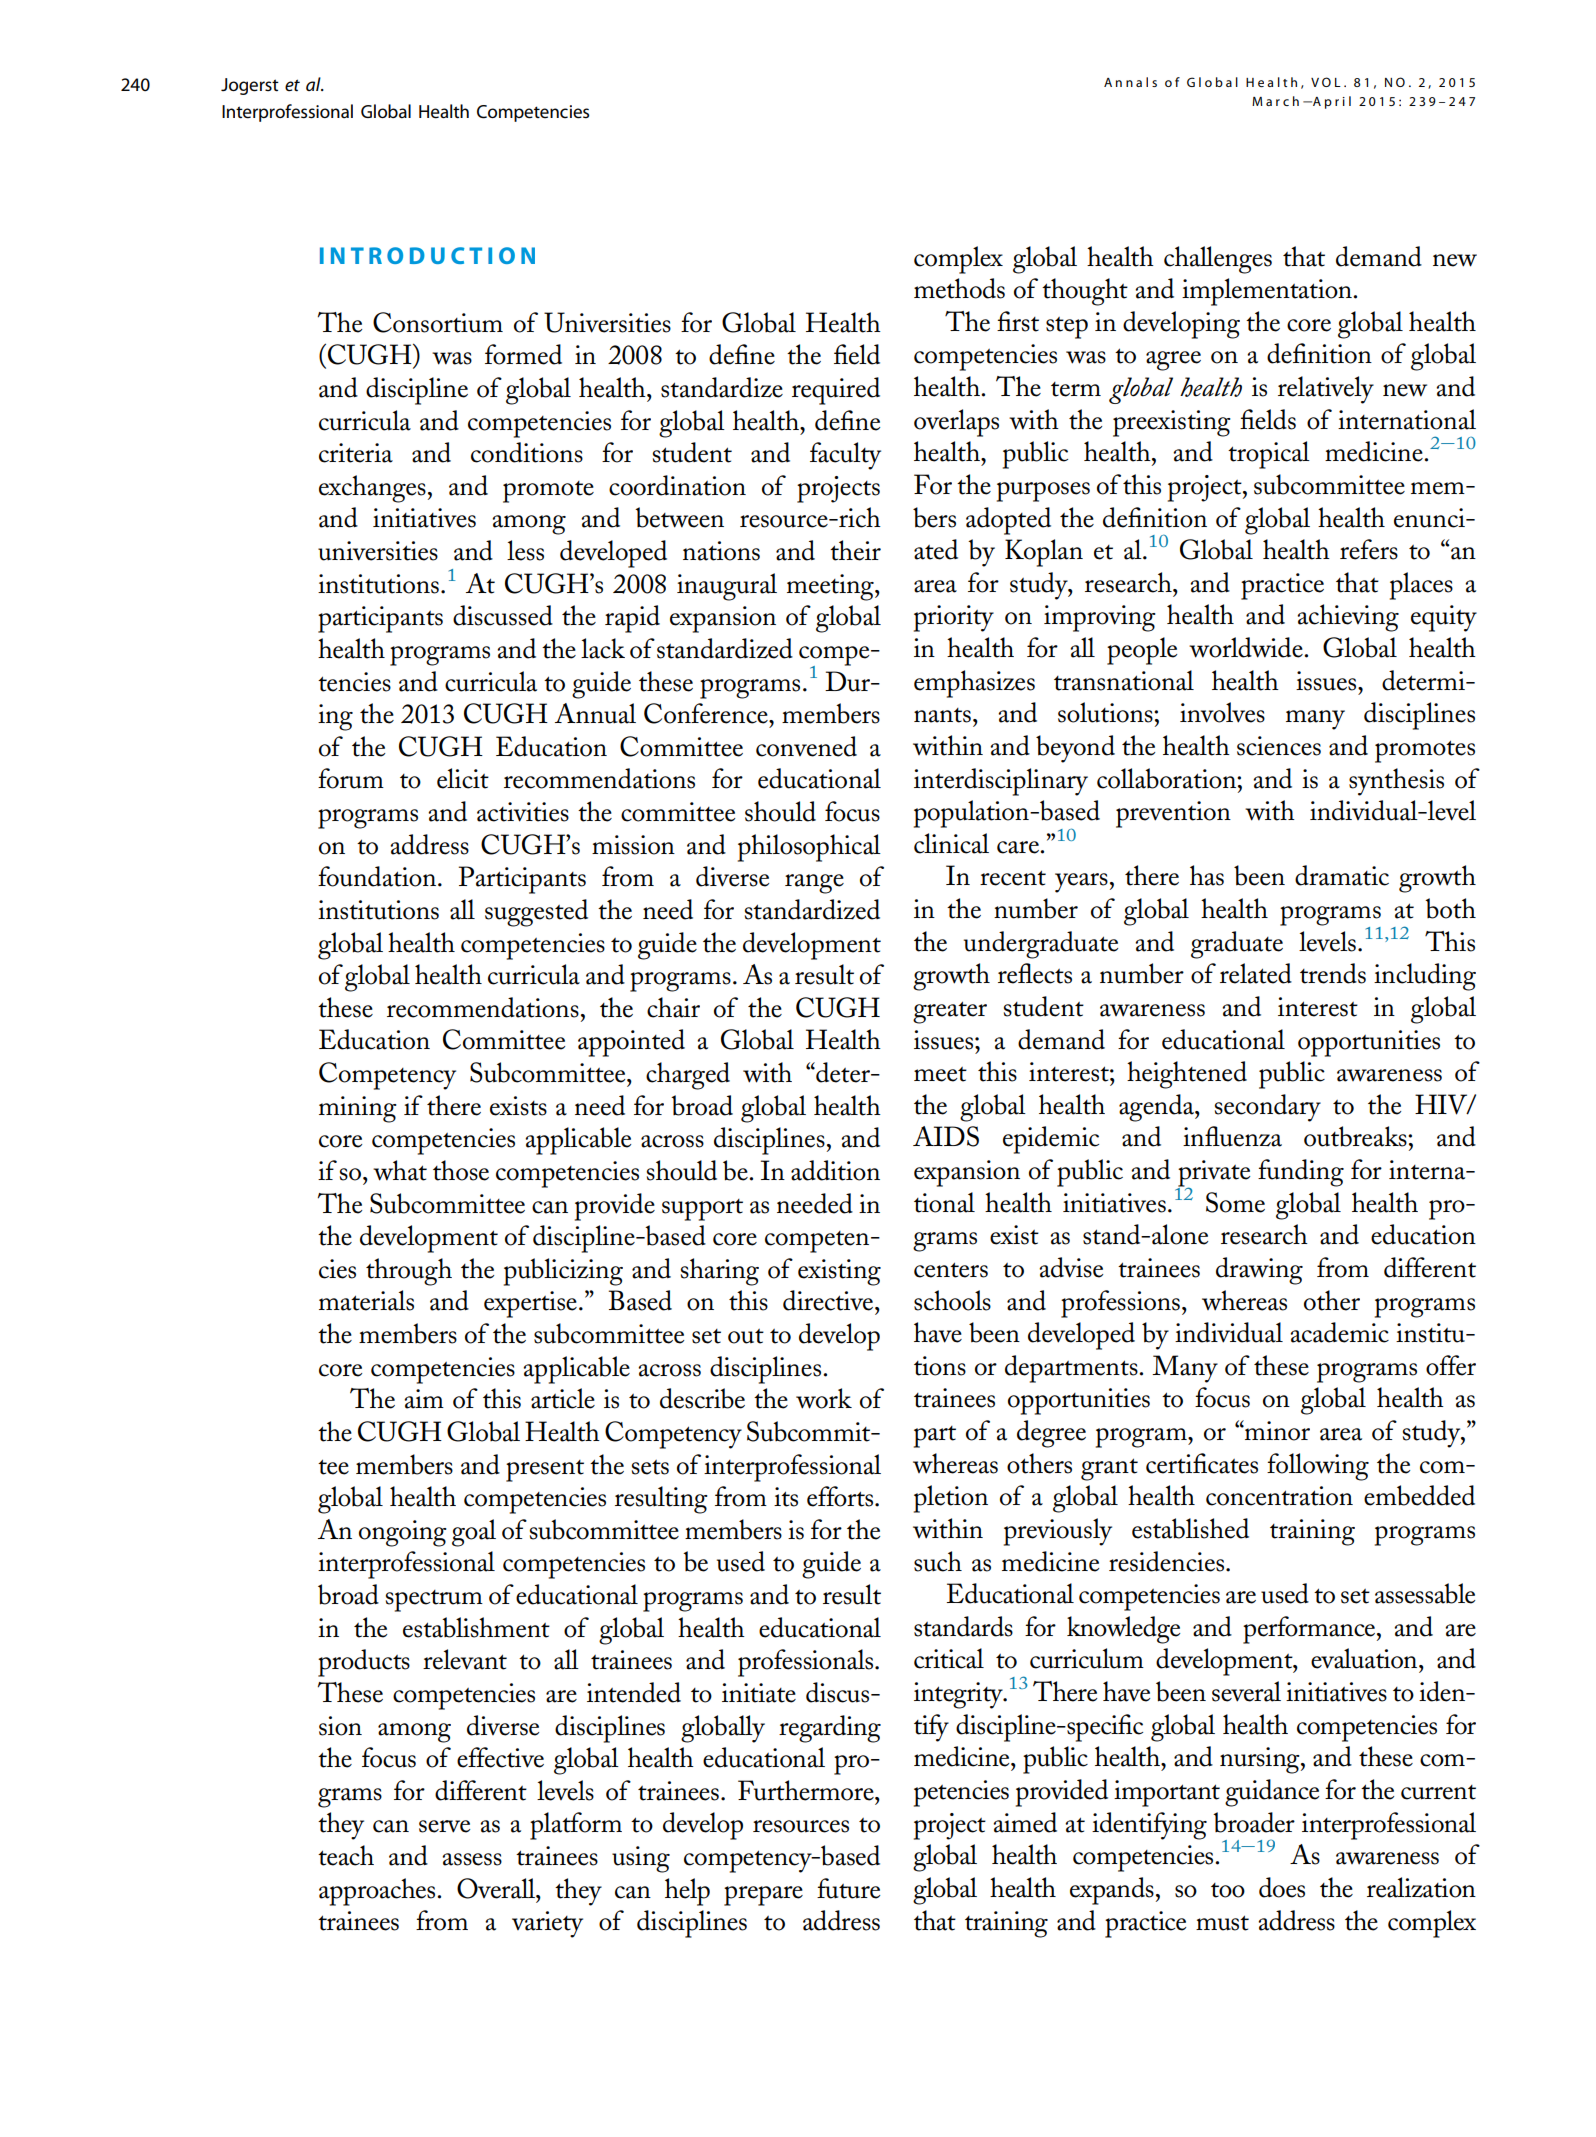 This document has height=2137, width=1596. What do you see at coordinates (1218, 260) in the document?
I see `challenges` at bounding box center [1218, 260].
